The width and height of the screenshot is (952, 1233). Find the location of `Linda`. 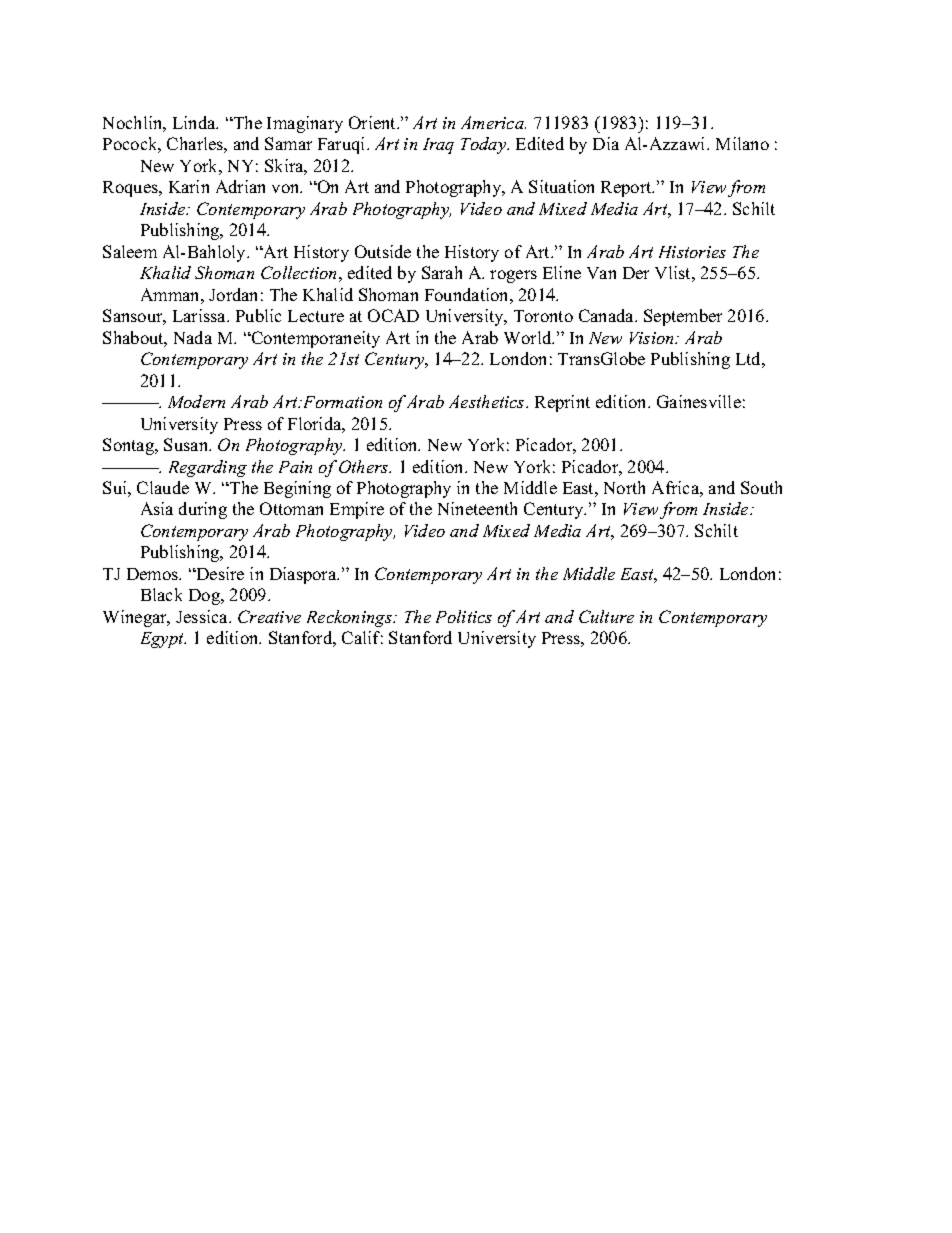

Linda is located at coordinates (195, 122).
